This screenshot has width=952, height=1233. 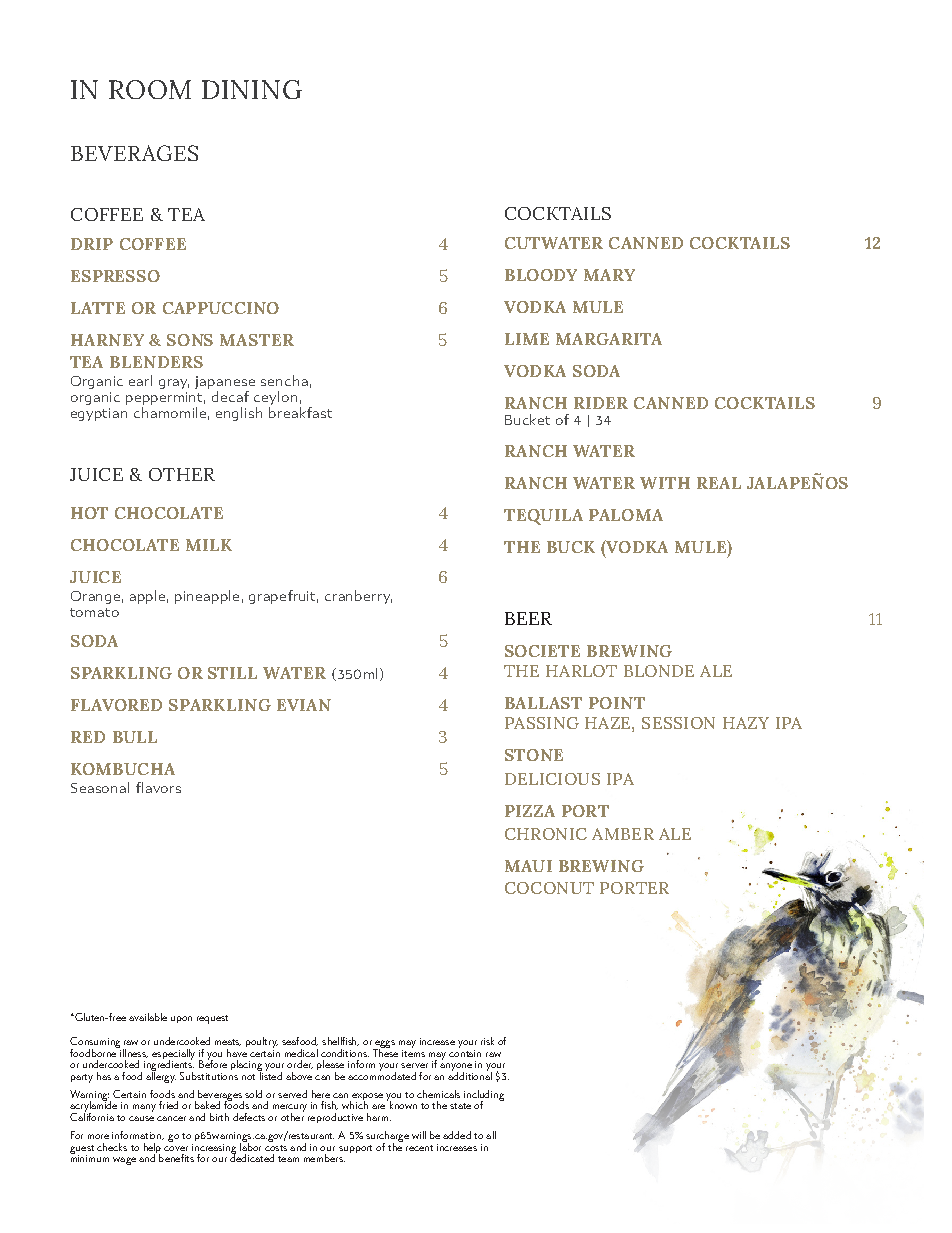 I want to click on MARY, so click(x=609, y=275).
